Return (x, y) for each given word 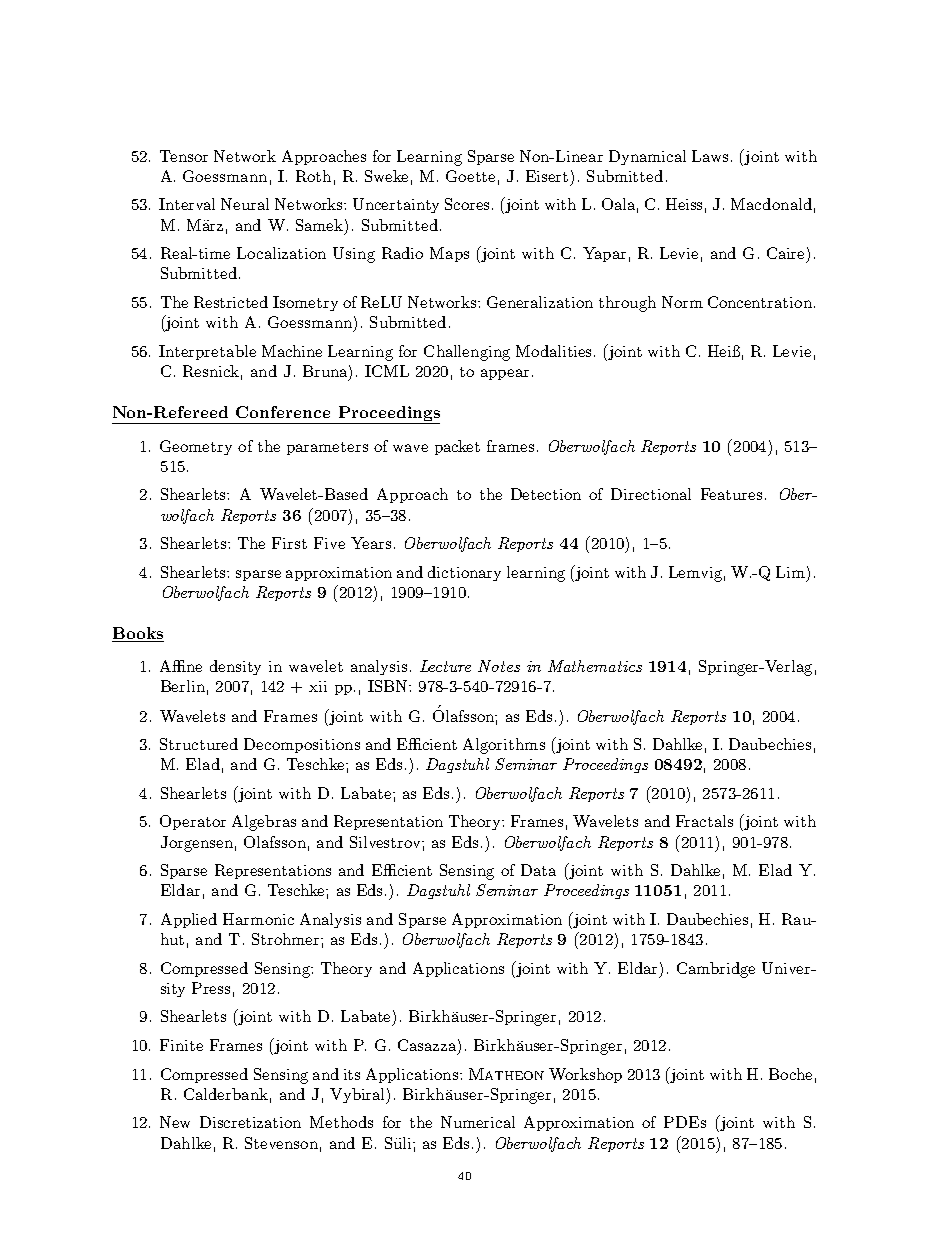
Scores (469, 204)
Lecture (445, 666)
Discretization (250, 1122)
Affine (181, 666)
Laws (710, 156)
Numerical (478, 1122)
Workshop (585, 1075)
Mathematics (595, 666)
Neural (245, 204)
